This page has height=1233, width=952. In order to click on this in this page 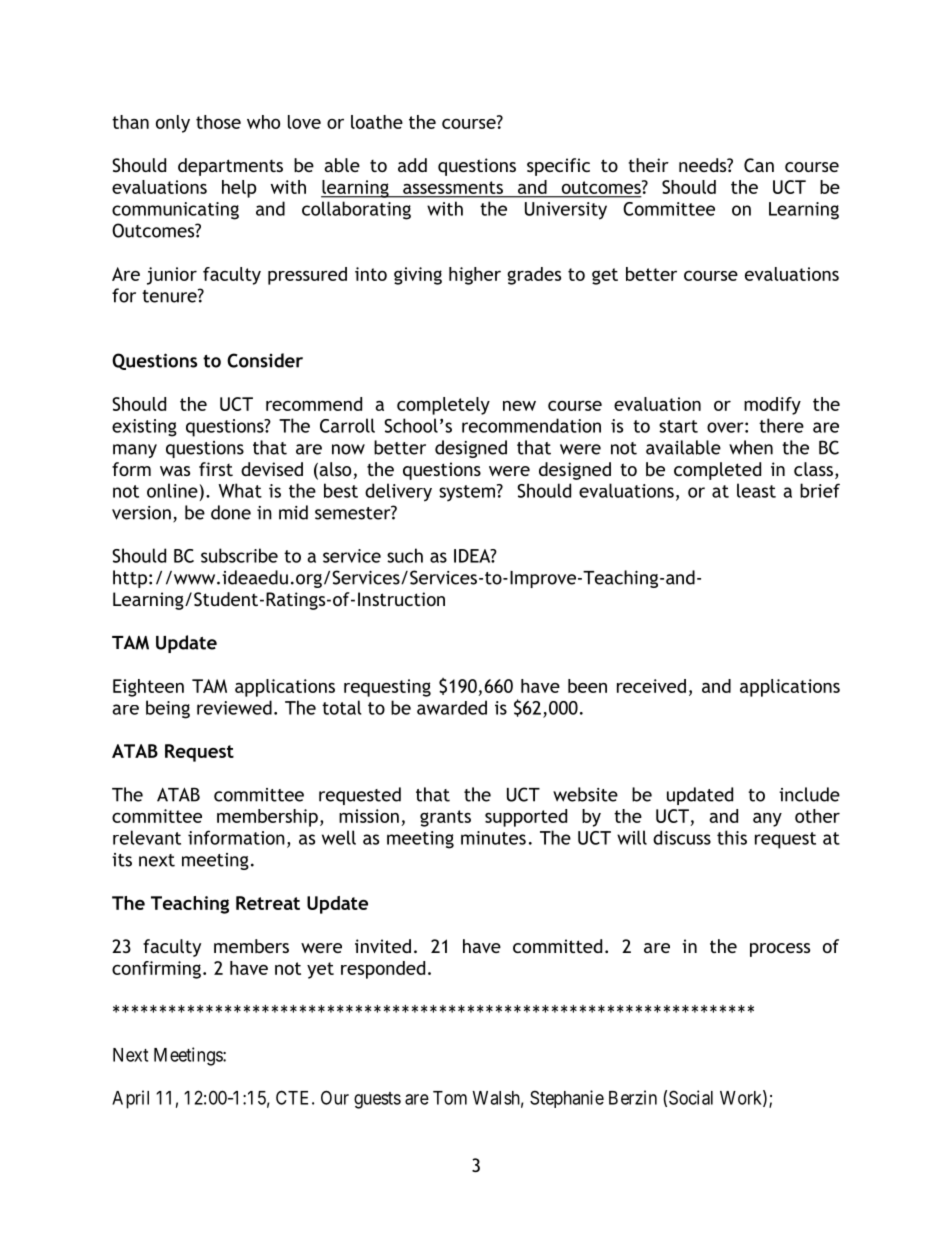, I will do `click(732, 837)`.
